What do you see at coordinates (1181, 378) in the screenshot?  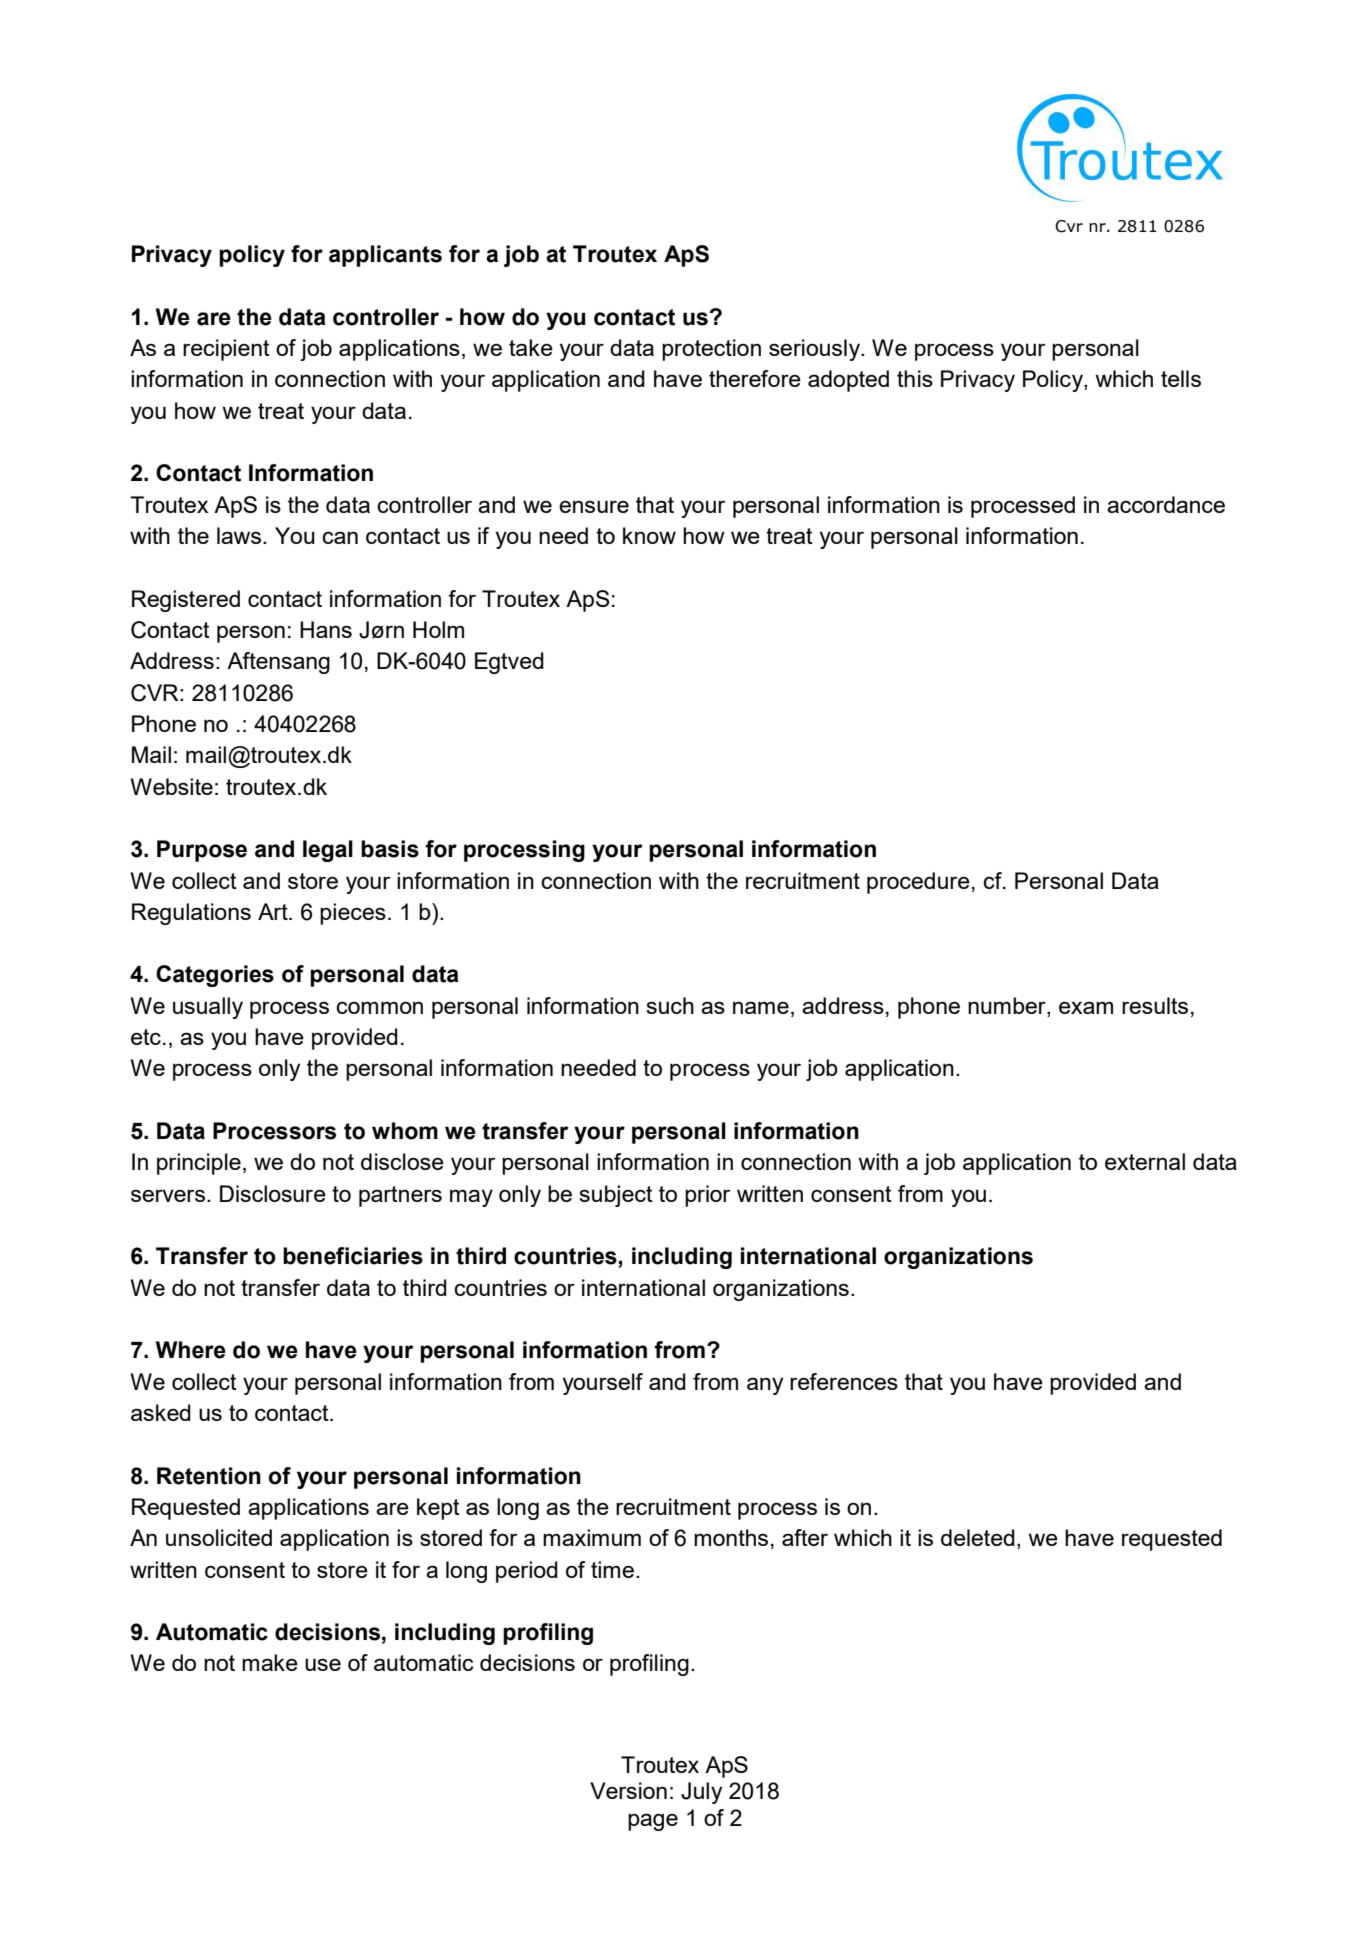 I see `tells` at bounding box center [1181, 378].
